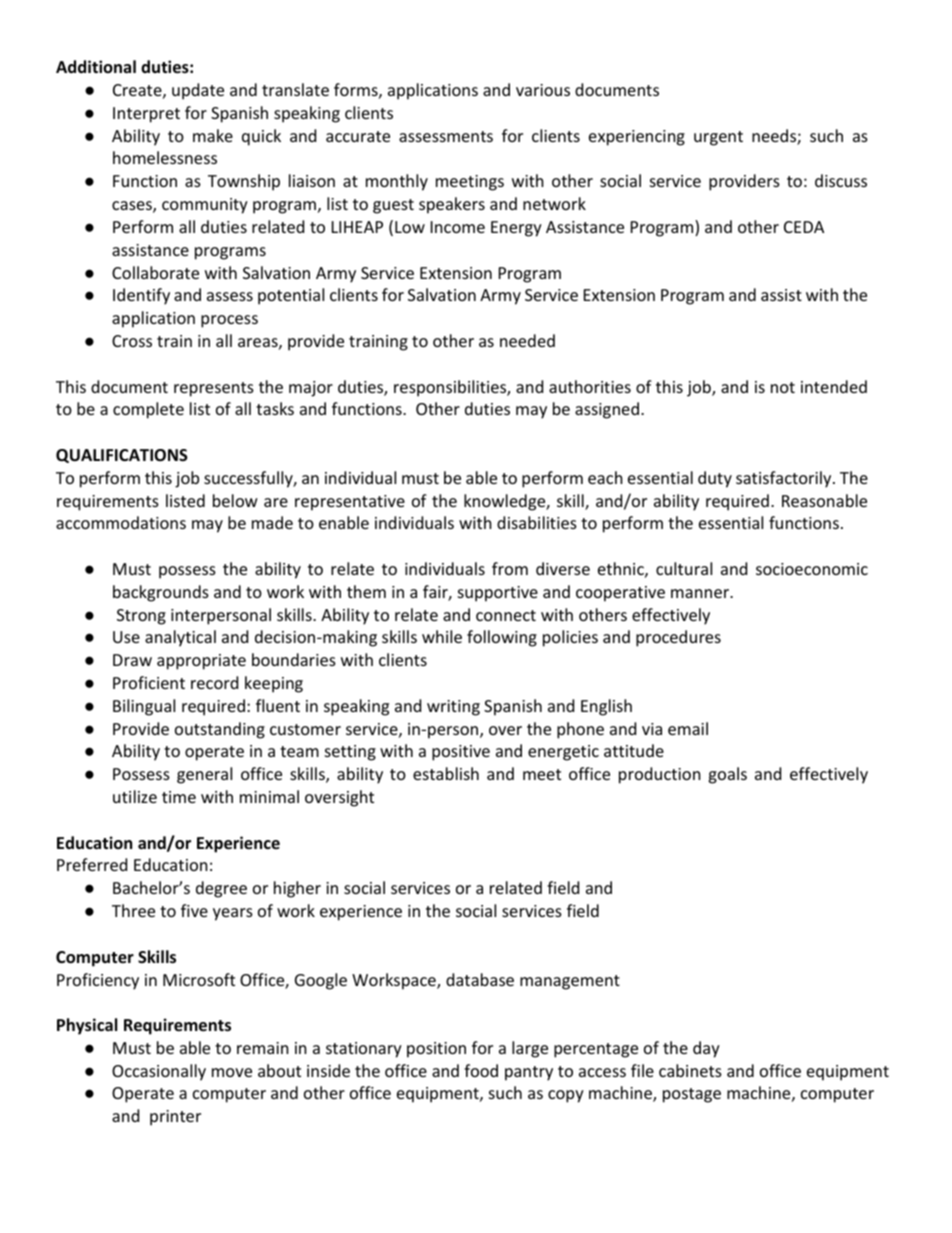 The image size is (952, 1233). I want to click on backgrounds, so click(161, 593).
